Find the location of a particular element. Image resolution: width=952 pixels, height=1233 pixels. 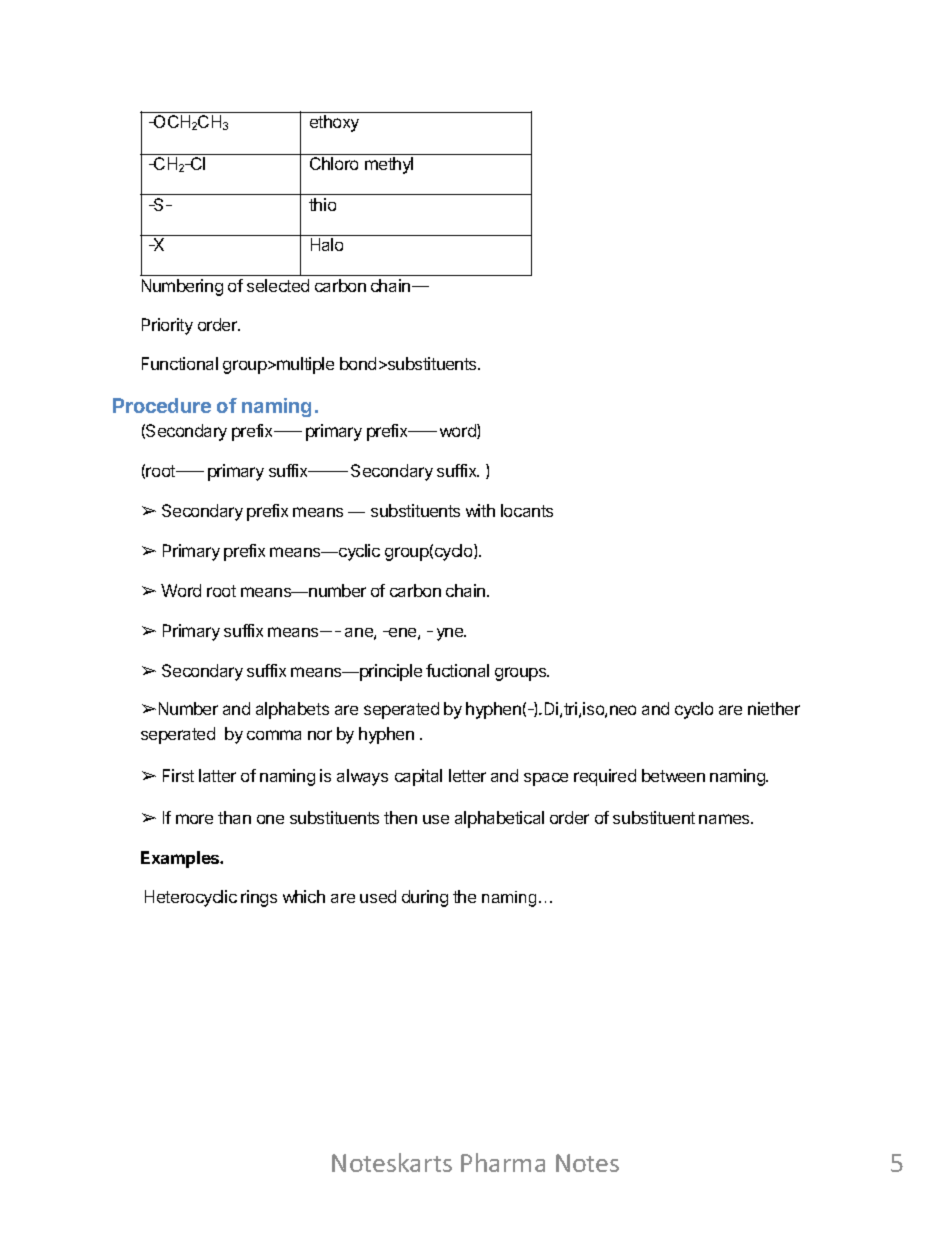

during is located at coordinates (425, 898).
